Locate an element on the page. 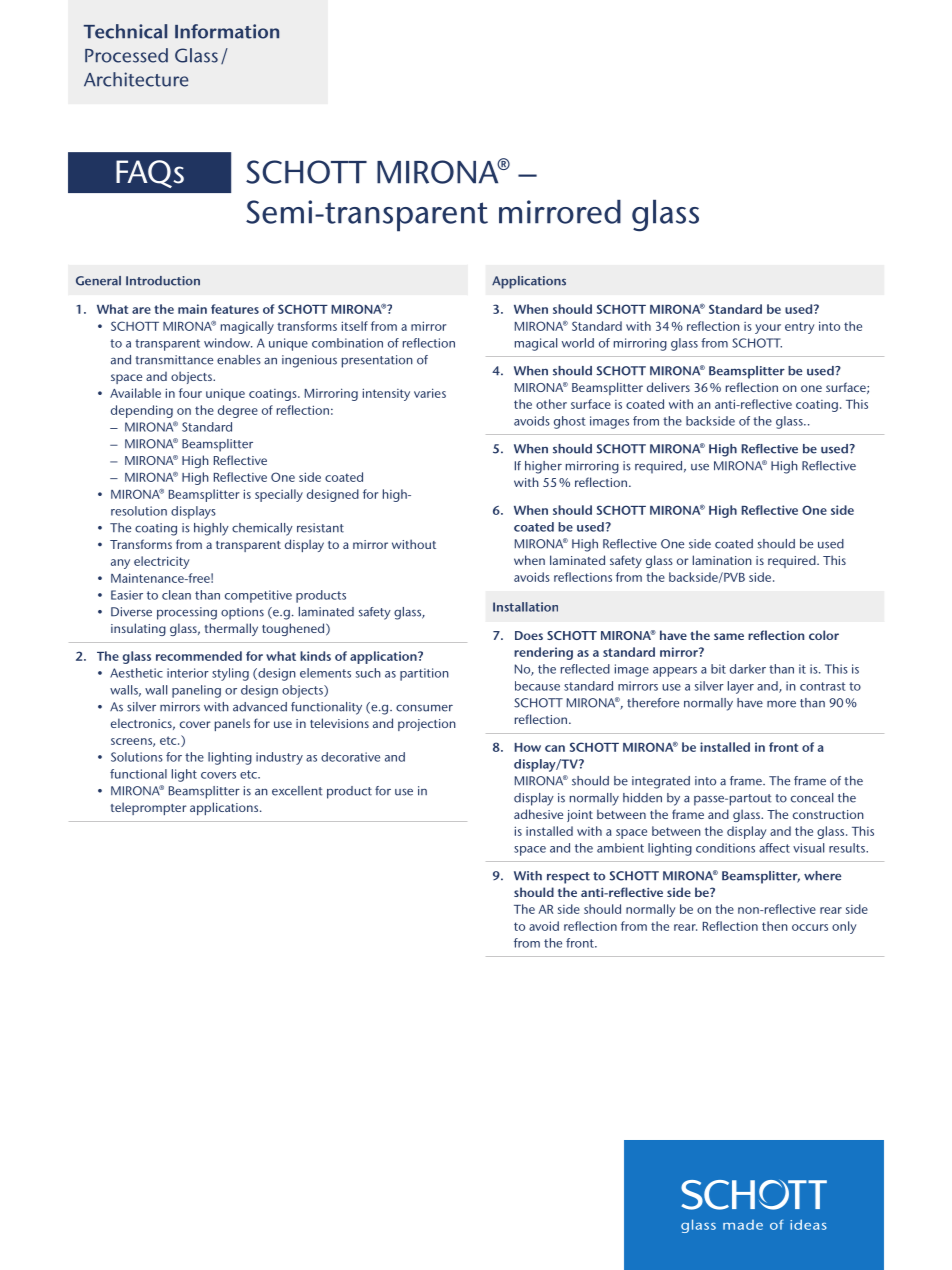  teleprompter is located at coordinates (149, 808).
